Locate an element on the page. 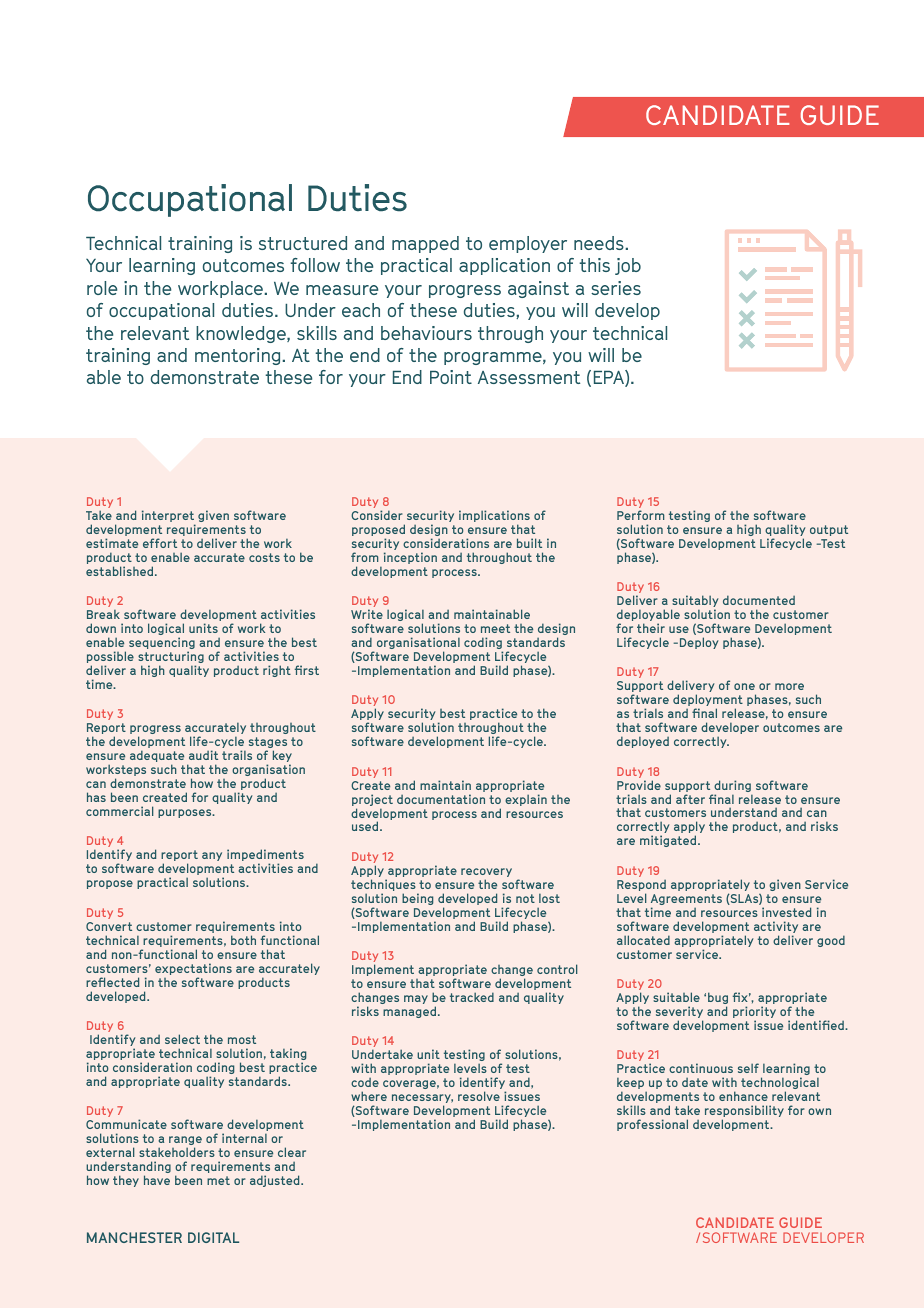  met is located at coordinates (218, 1180).
